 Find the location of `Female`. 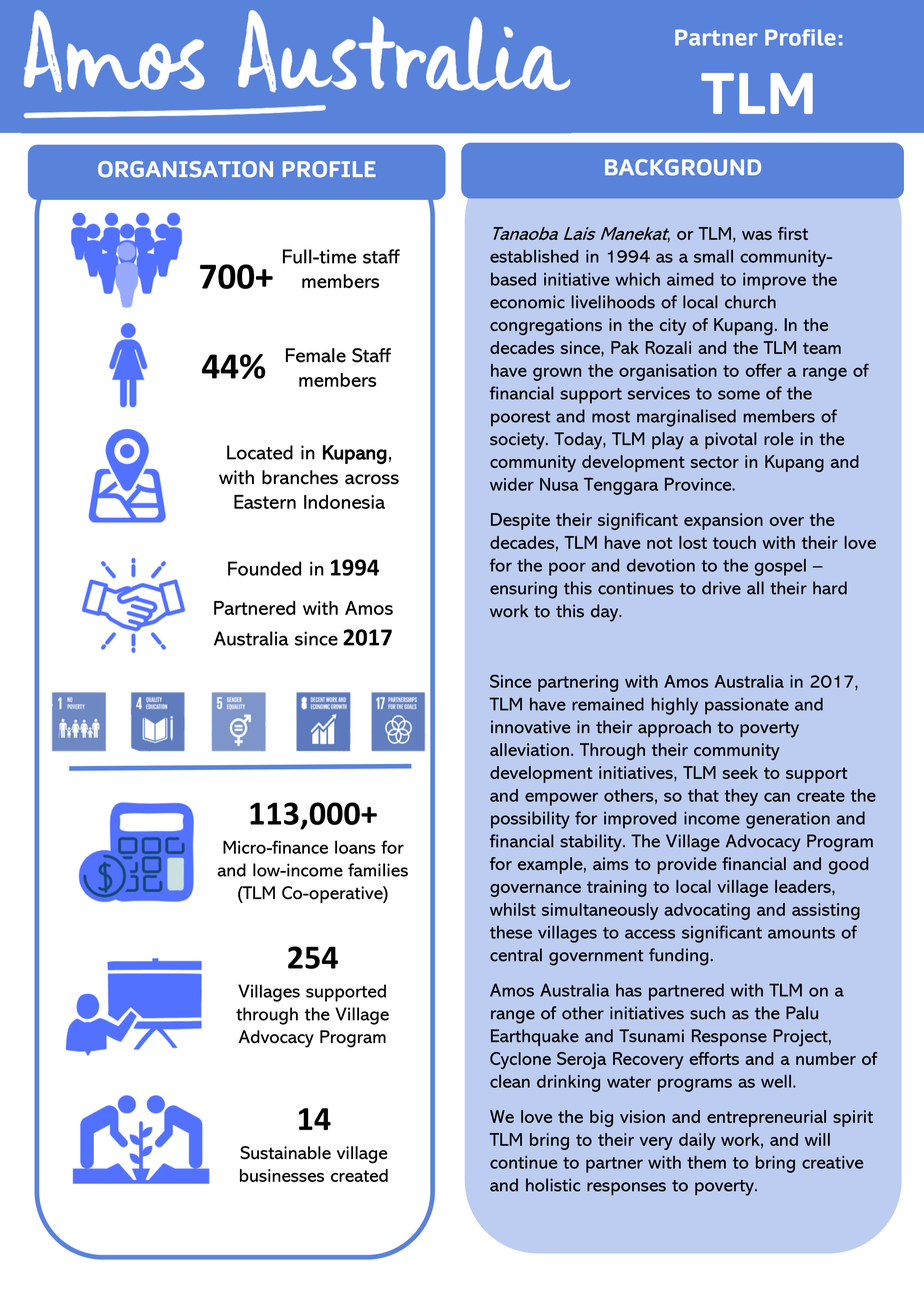

Female is located at coordinates (316, 355).
